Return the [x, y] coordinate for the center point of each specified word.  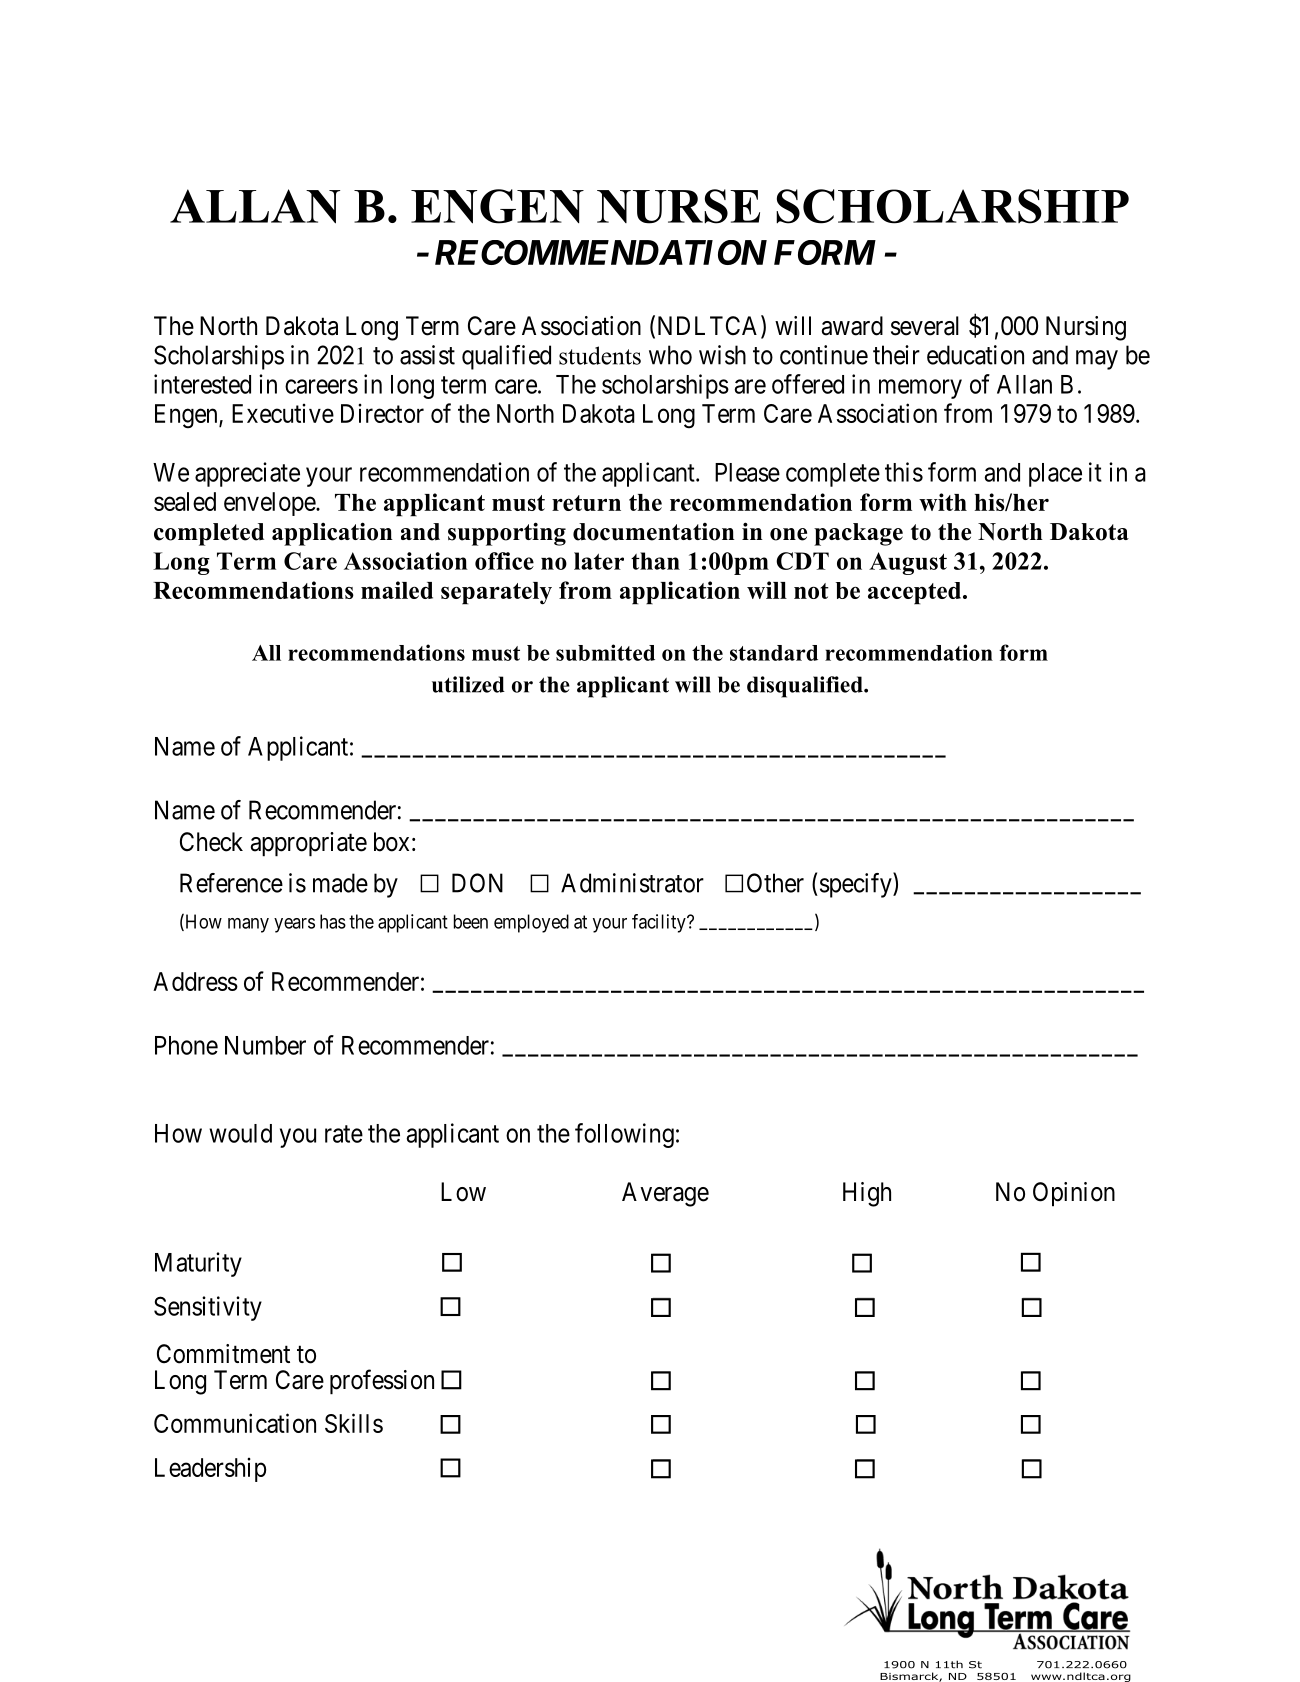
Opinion [1074, 1194]
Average [665, 1194]
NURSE [678, 206]
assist [427, 355]
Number [265, 1045]
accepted [916, 593]
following [624, 1135]
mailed [397, 590]
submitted [605, 652]
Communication [235, 1423]
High [867, 1194]
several [925, 326]
